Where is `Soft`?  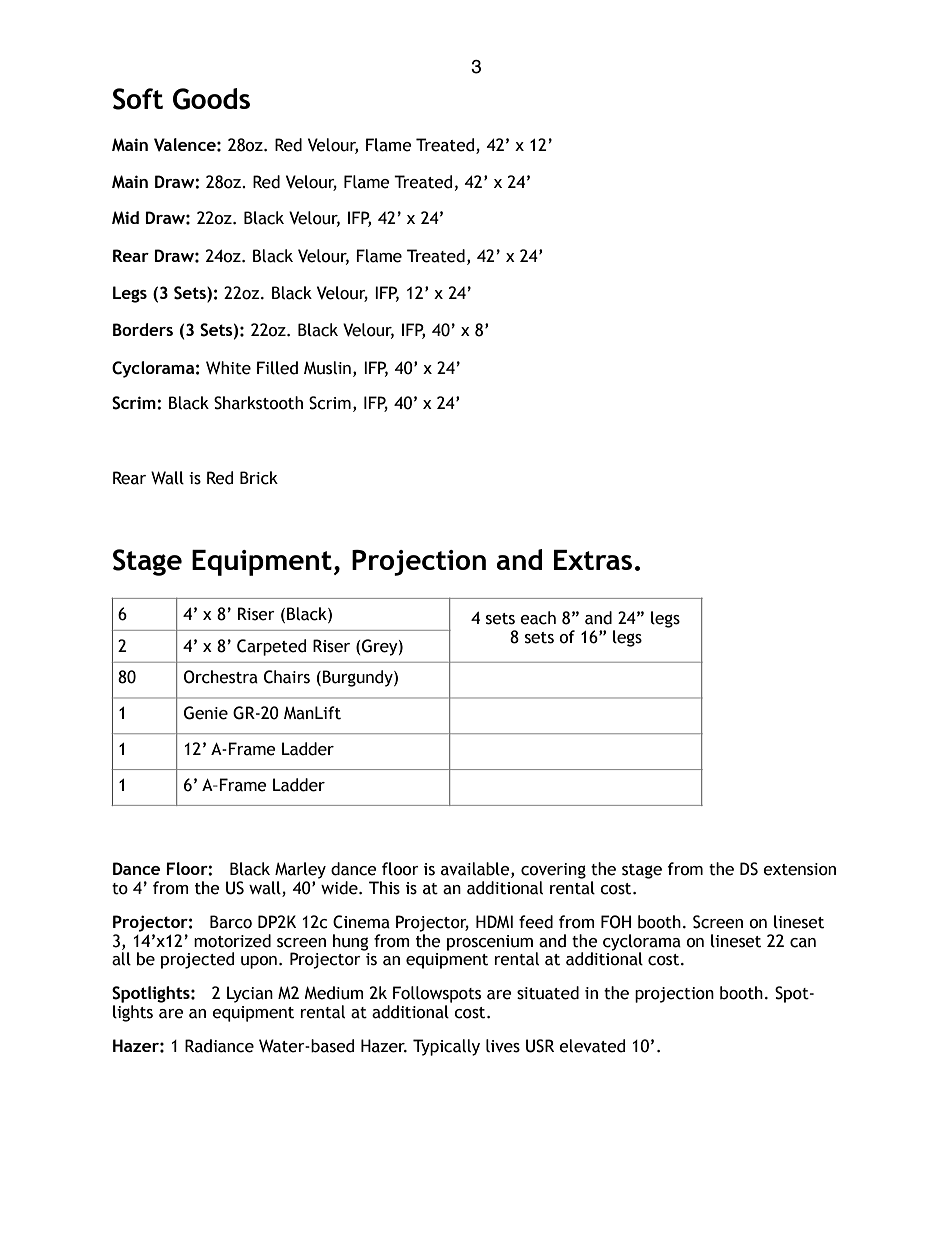 Soft is located at coordinates (138, 99).
